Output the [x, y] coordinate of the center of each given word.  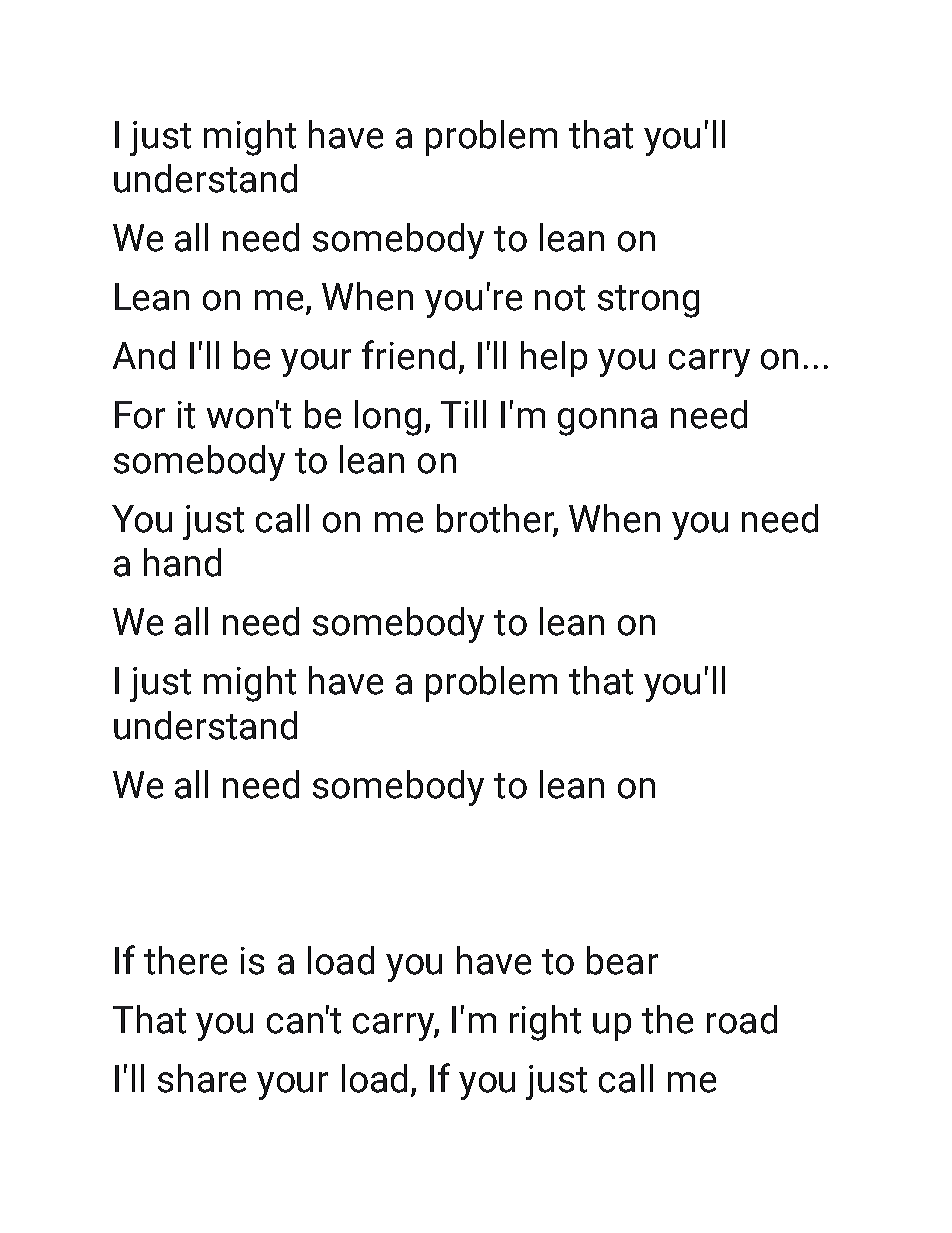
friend [408, 355]
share [202, 1078]
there [185, 960]
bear [622, 960]
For [140, 415]
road [742, 1019]
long [388, 418]
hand [182, 562]
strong [648, 301]
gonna [607, 422]
